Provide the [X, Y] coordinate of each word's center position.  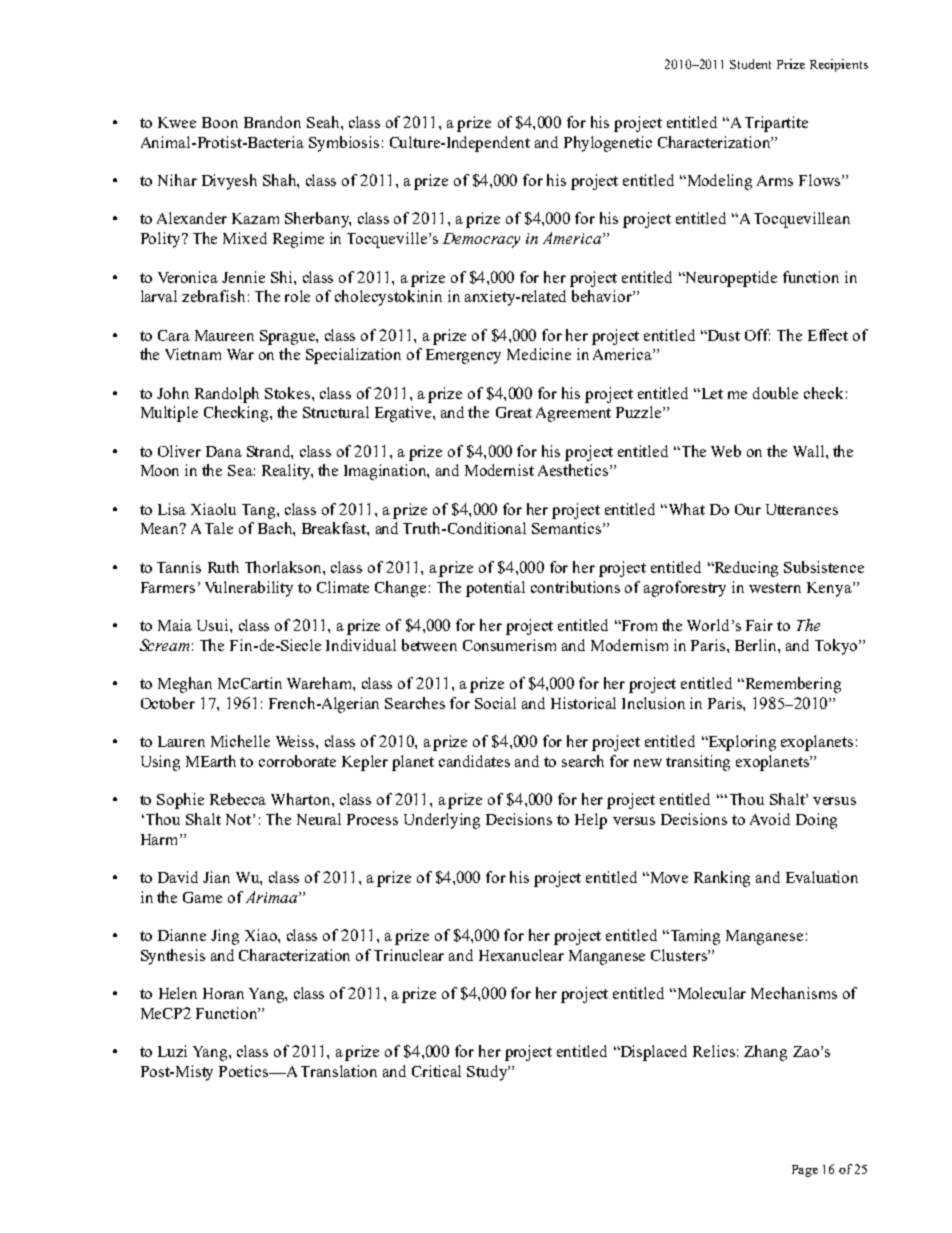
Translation [339, 1071]
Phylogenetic [608, 144]
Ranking [722, 879]
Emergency [463, 356]
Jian [216, 877]
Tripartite [776, 124]
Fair [759, 625]
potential [495, 589]
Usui [214, 625]
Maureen [224, 335]
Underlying [442, 821]
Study [488, 1073]
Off [757, 335]
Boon [220, 122]
